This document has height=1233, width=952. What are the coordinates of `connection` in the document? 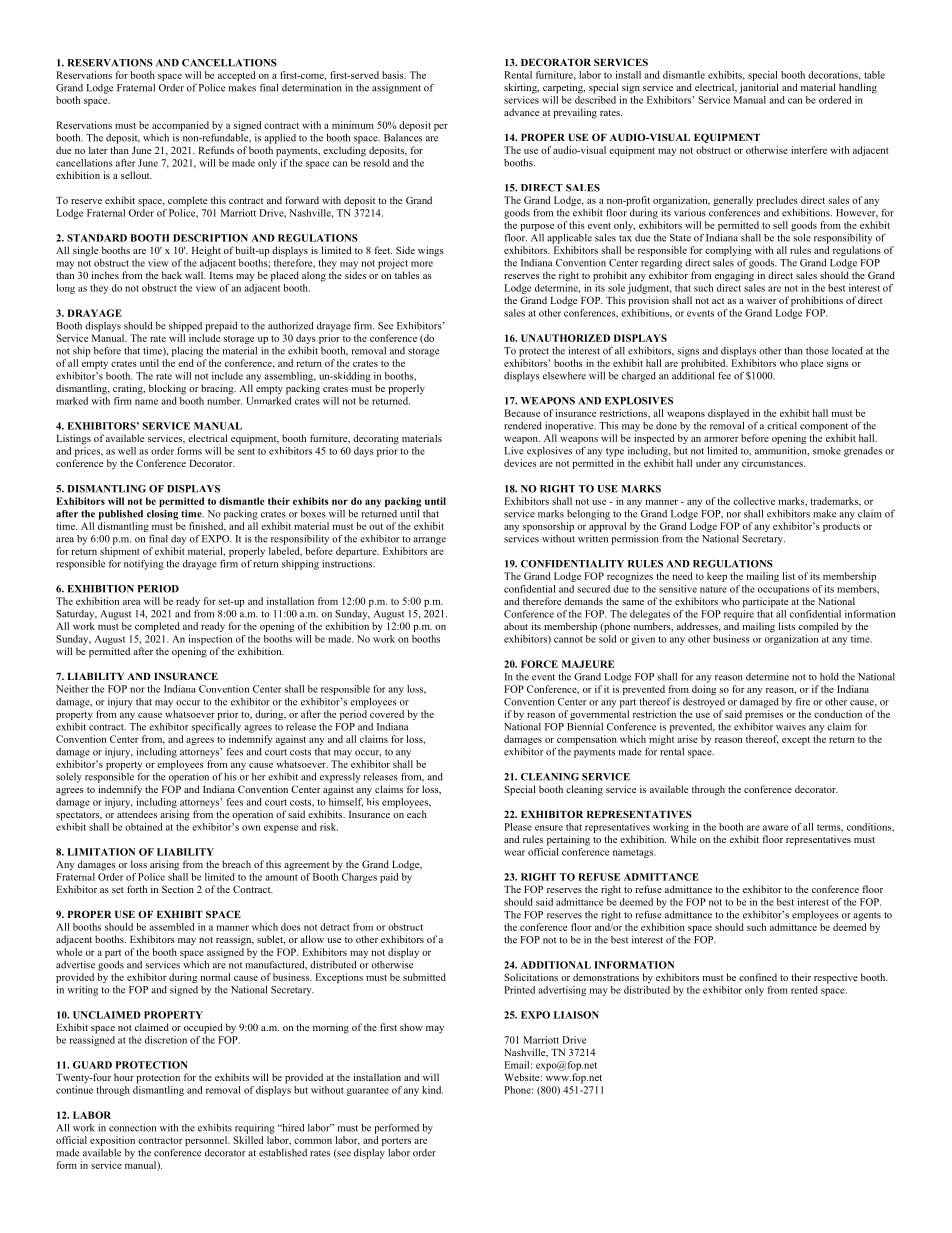 It's located at (132, 1128).
